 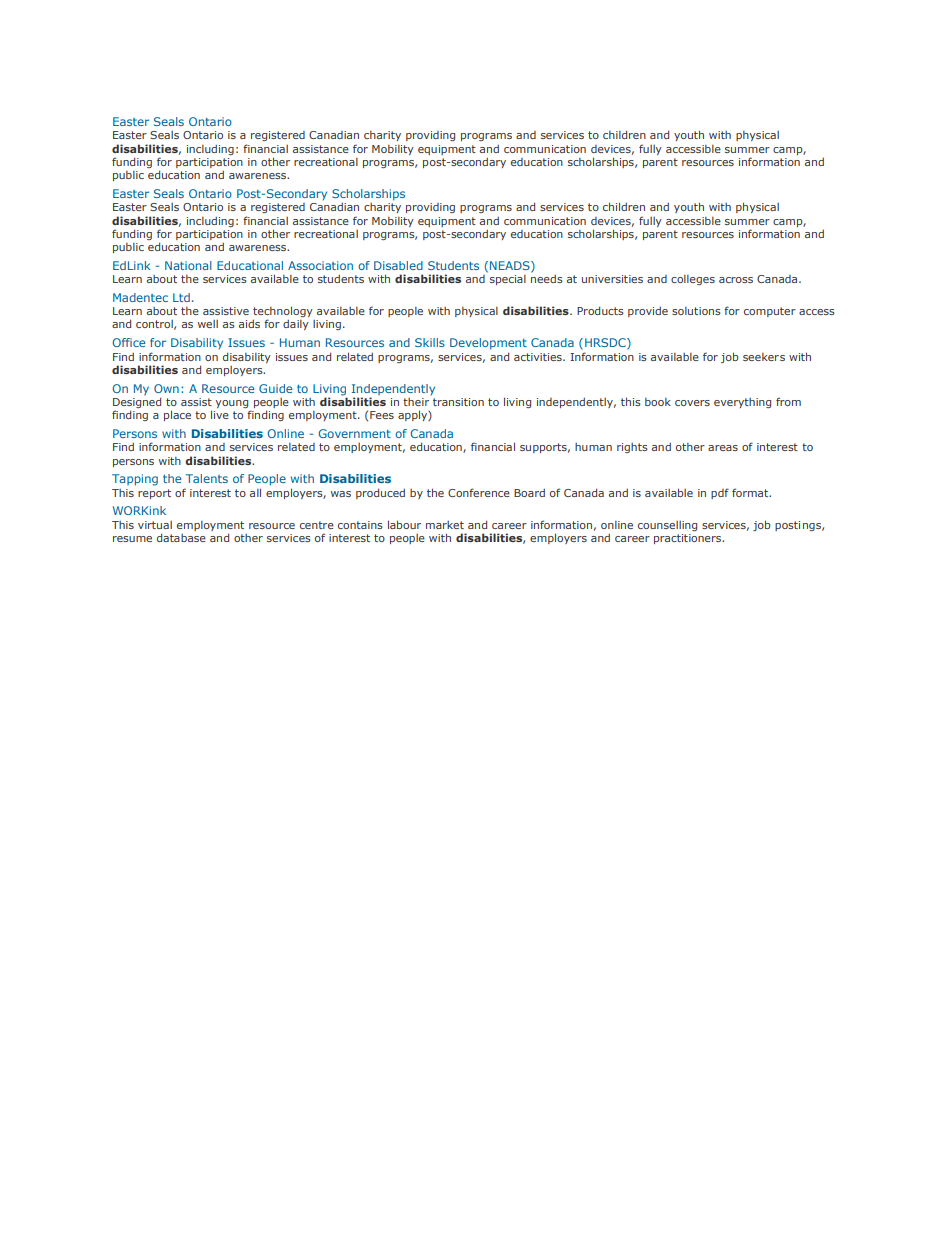 What do you see at coordinates (723, 448) in the screenshot?
I see `areas` at bounding box center [723, 448].
